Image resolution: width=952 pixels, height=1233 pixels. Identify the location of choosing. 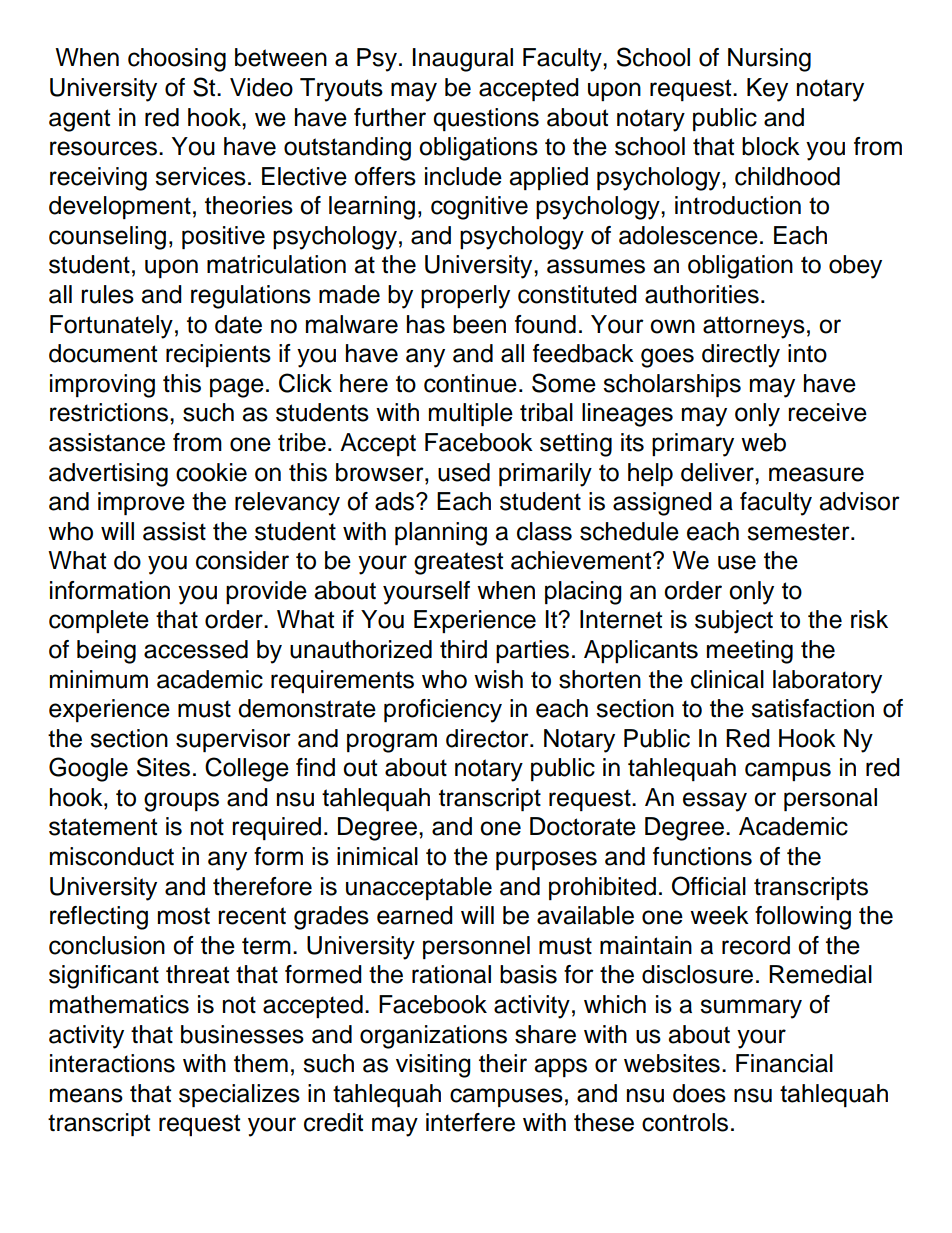
(177, 60).
